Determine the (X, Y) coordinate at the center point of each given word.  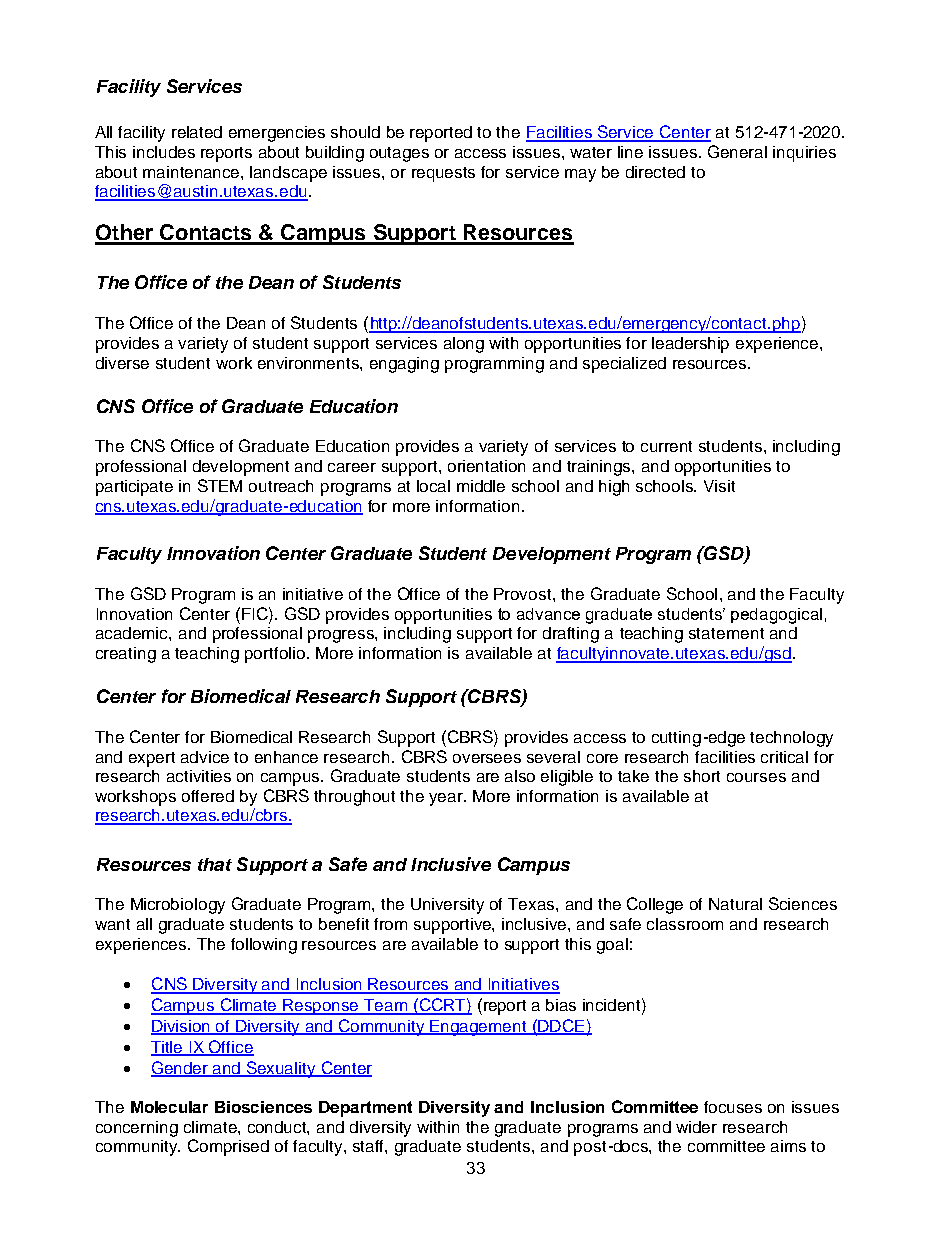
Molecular (169, 1107)
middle (481, 486)
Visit (719, 486)
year (447, 799)
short (702, 776)
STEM (220, 485)
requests (443, 174)
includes (164, 152)
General (737, 151)
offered (208, 796)
